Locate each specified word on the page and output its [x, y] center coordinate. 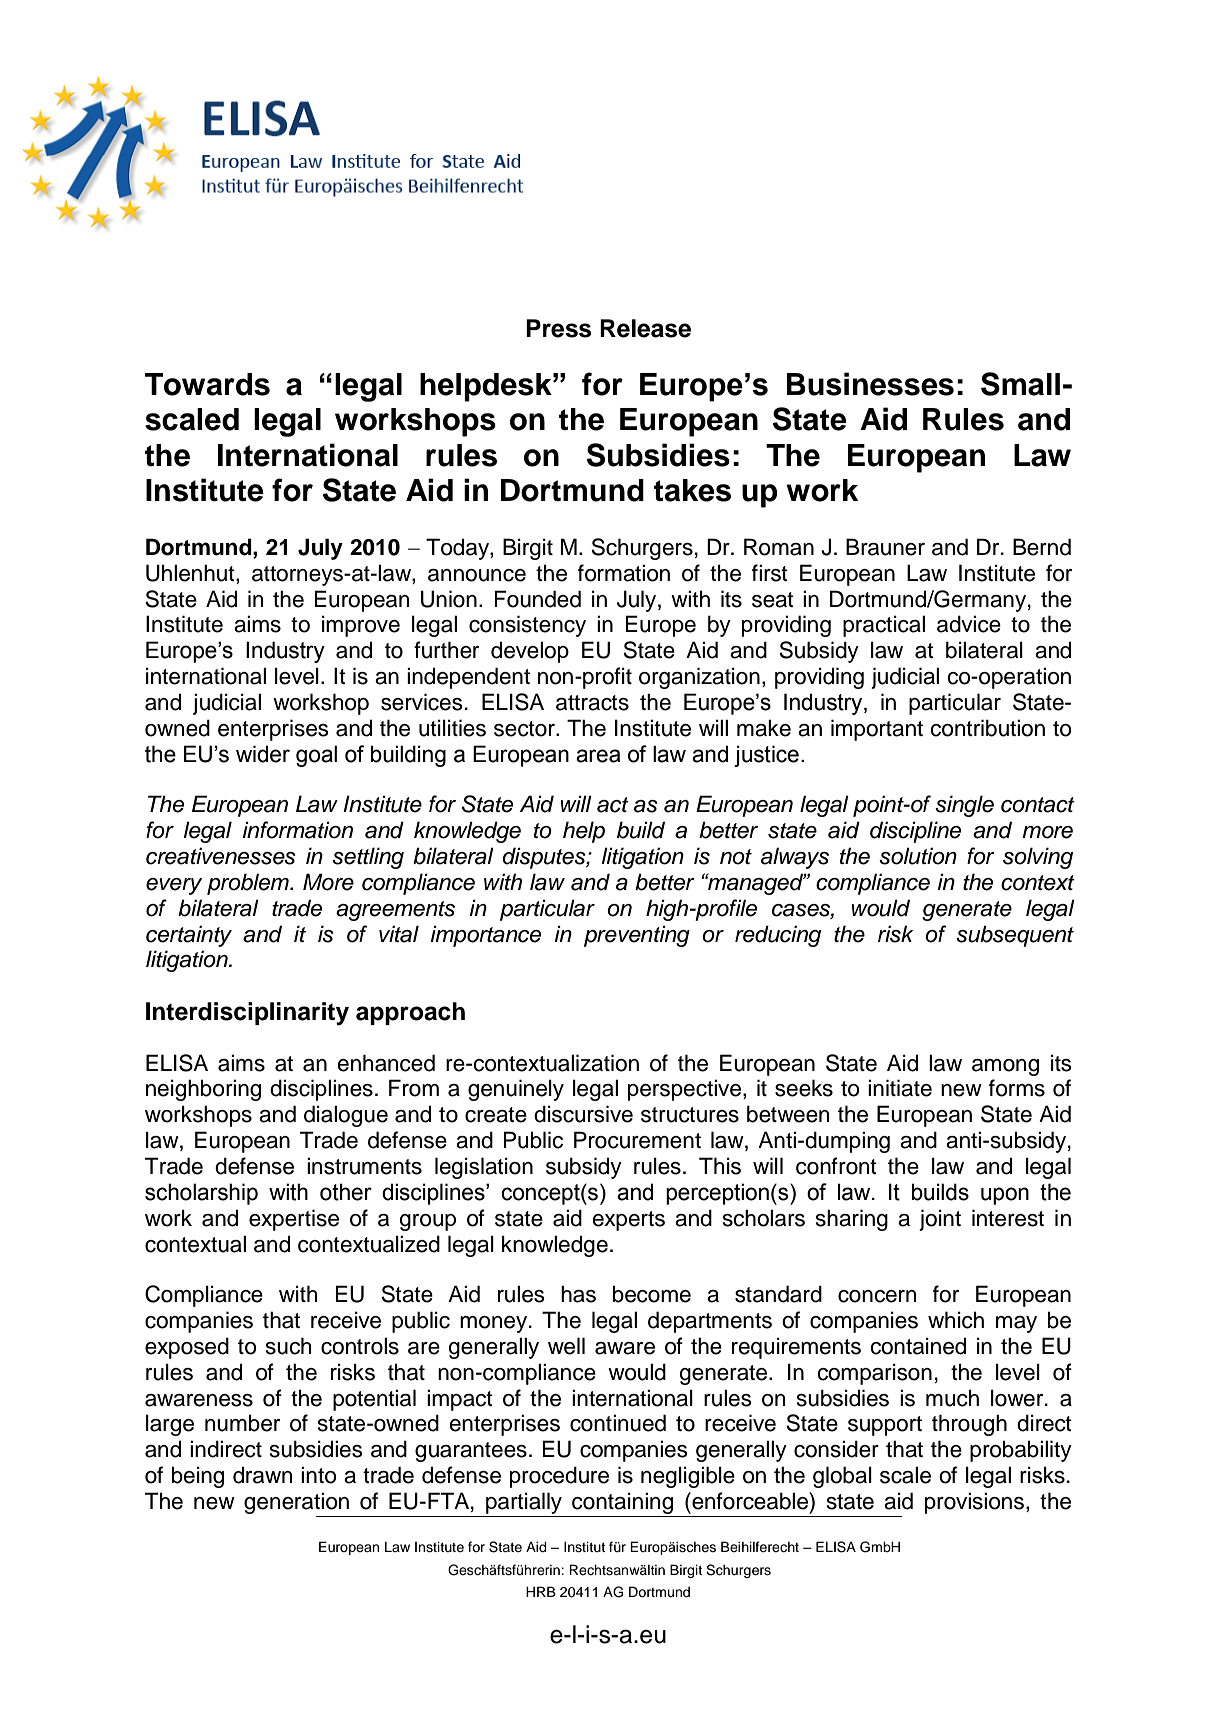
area [598, 756]
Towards [207, 384]
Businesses [870, 384]
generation [296, 1503]
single [964, 806]
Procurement [637, 1140]
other [346, 1192]
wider [263, 754]
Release [645, 328]
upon [1005, 1196]
